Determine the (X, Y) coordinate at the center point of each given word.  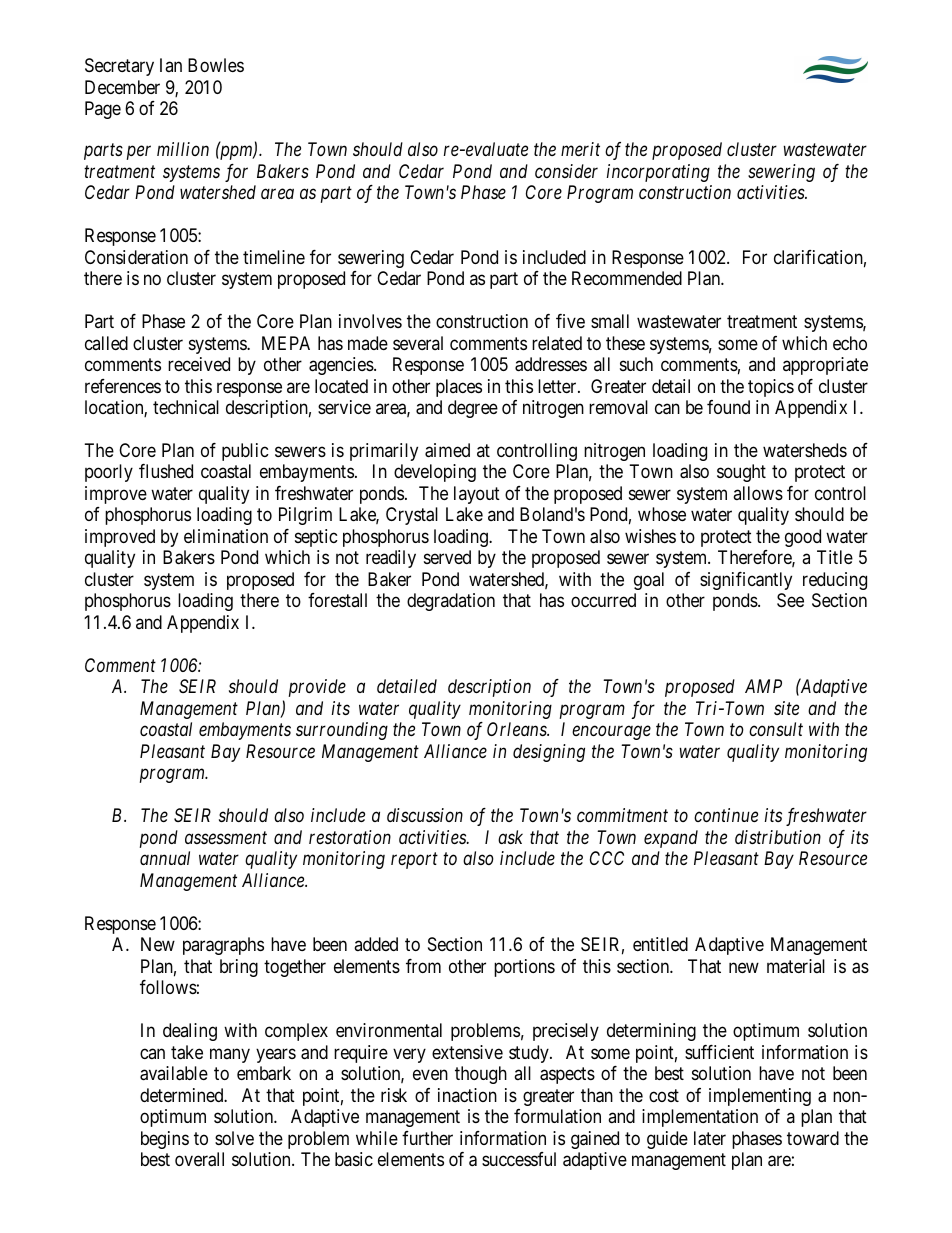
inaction (467, 1095)
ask (510, 837)
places (459, 388)
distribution (778, 837)
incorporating (658, 173)
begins (165, 1140)
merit (580, 149)
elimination (226, 536)
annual (165, 858)
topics (771, 388)
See (790, 600)
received (199, 364)
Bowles (216, 65)
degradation (451, 602)
